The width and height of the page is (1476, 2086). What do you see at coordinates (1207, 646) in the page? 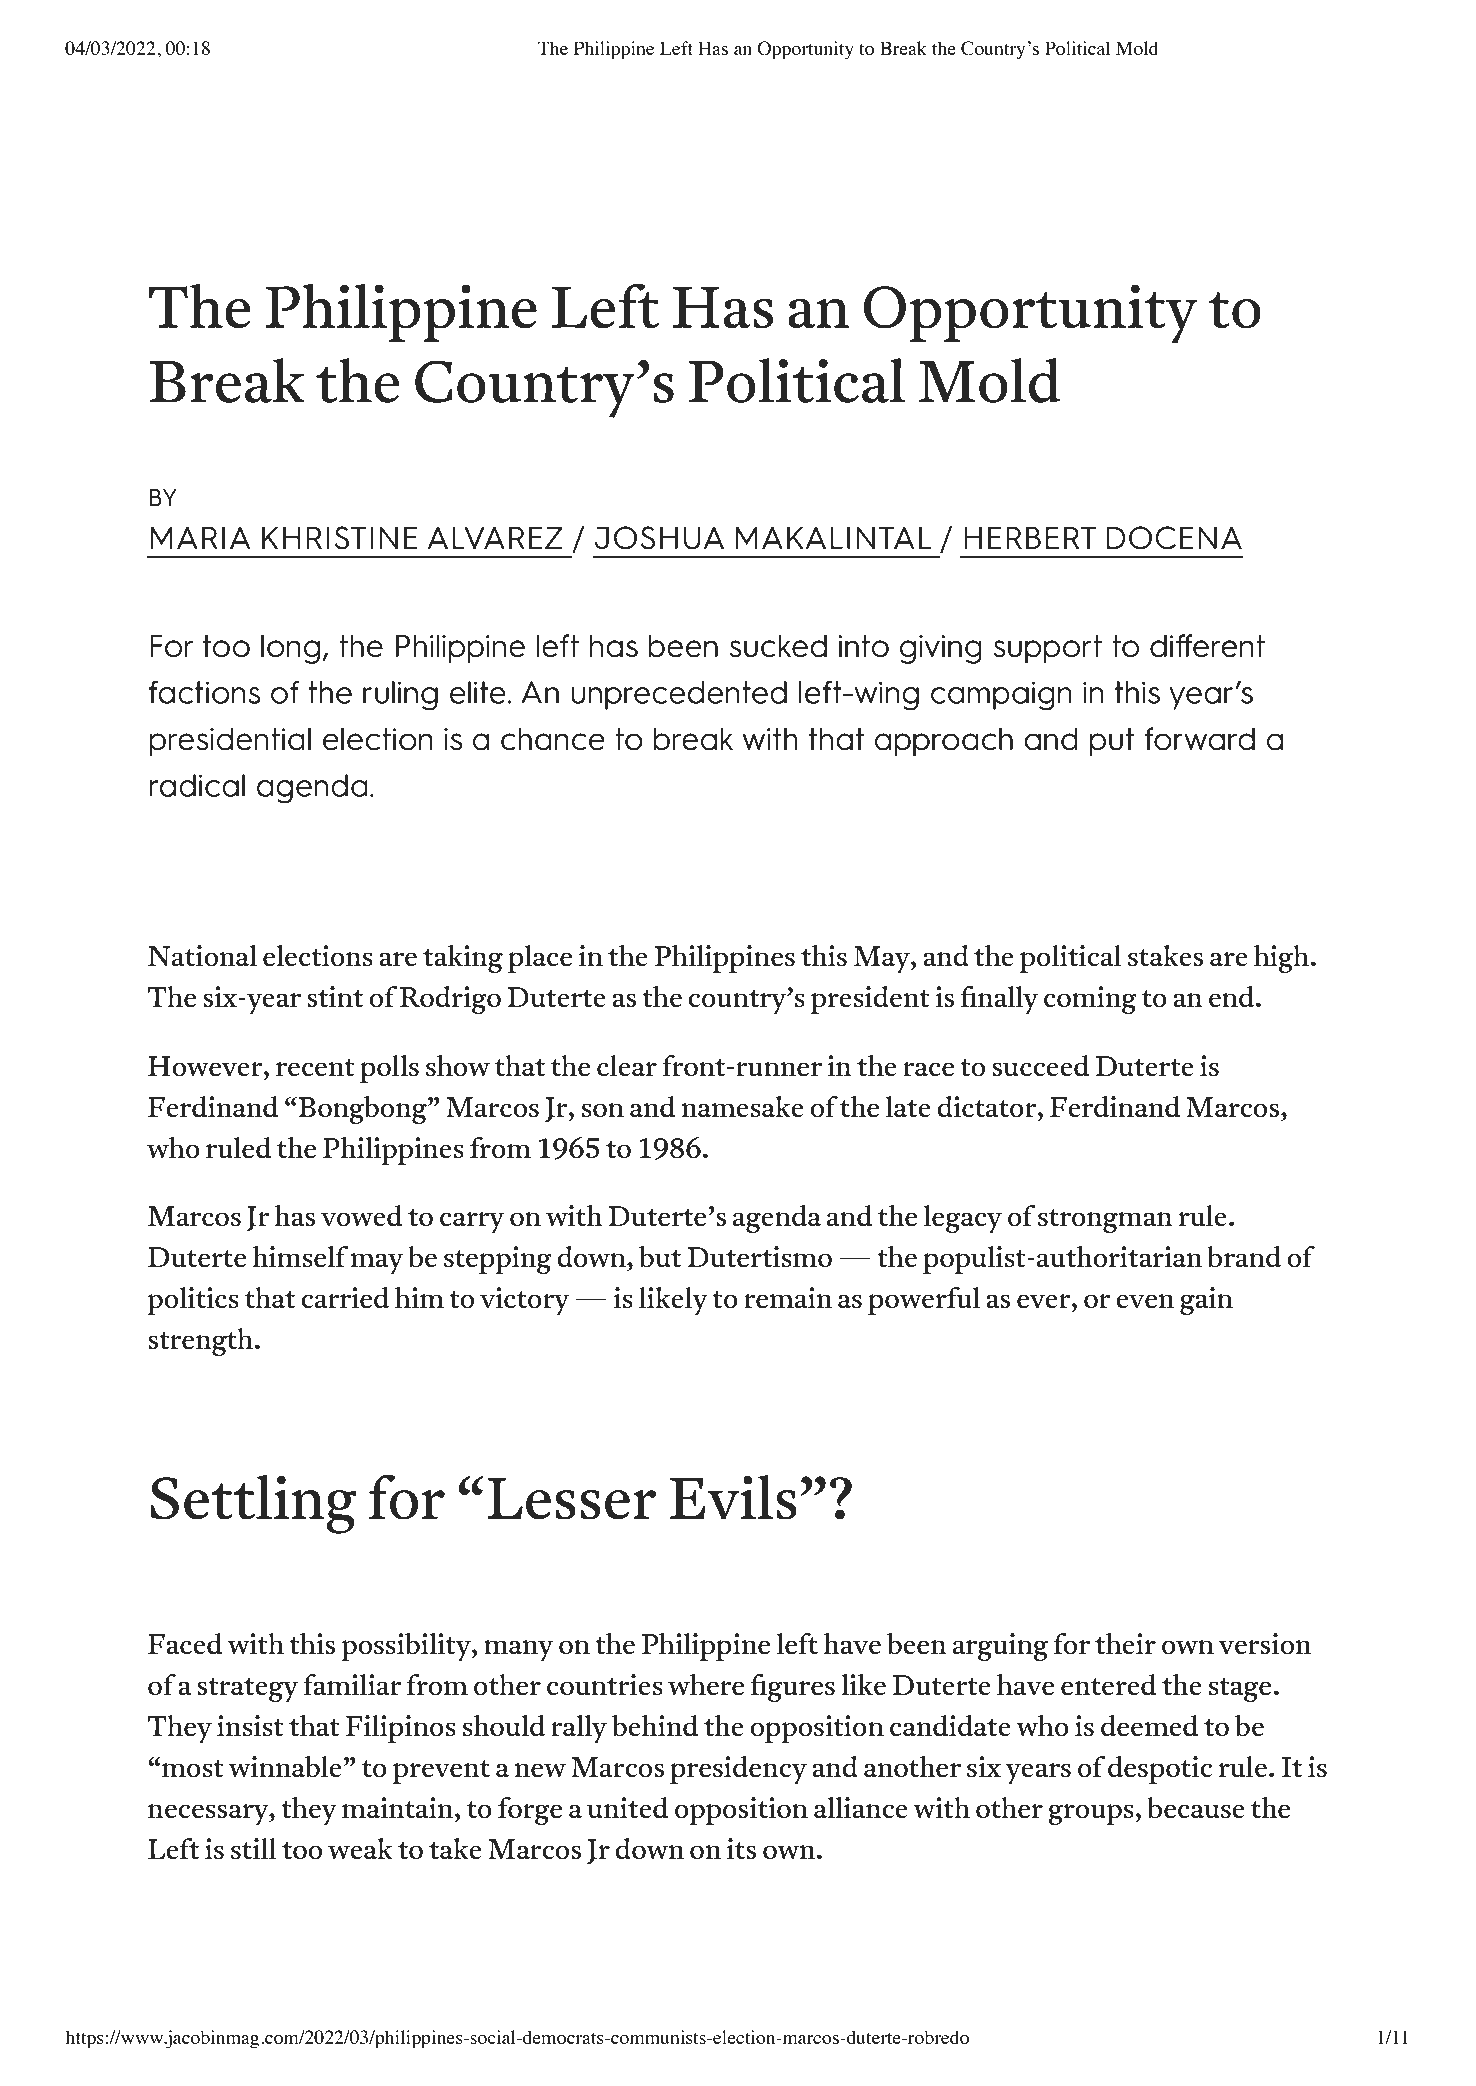
I see `different` at bounding box center [1207, 646].
